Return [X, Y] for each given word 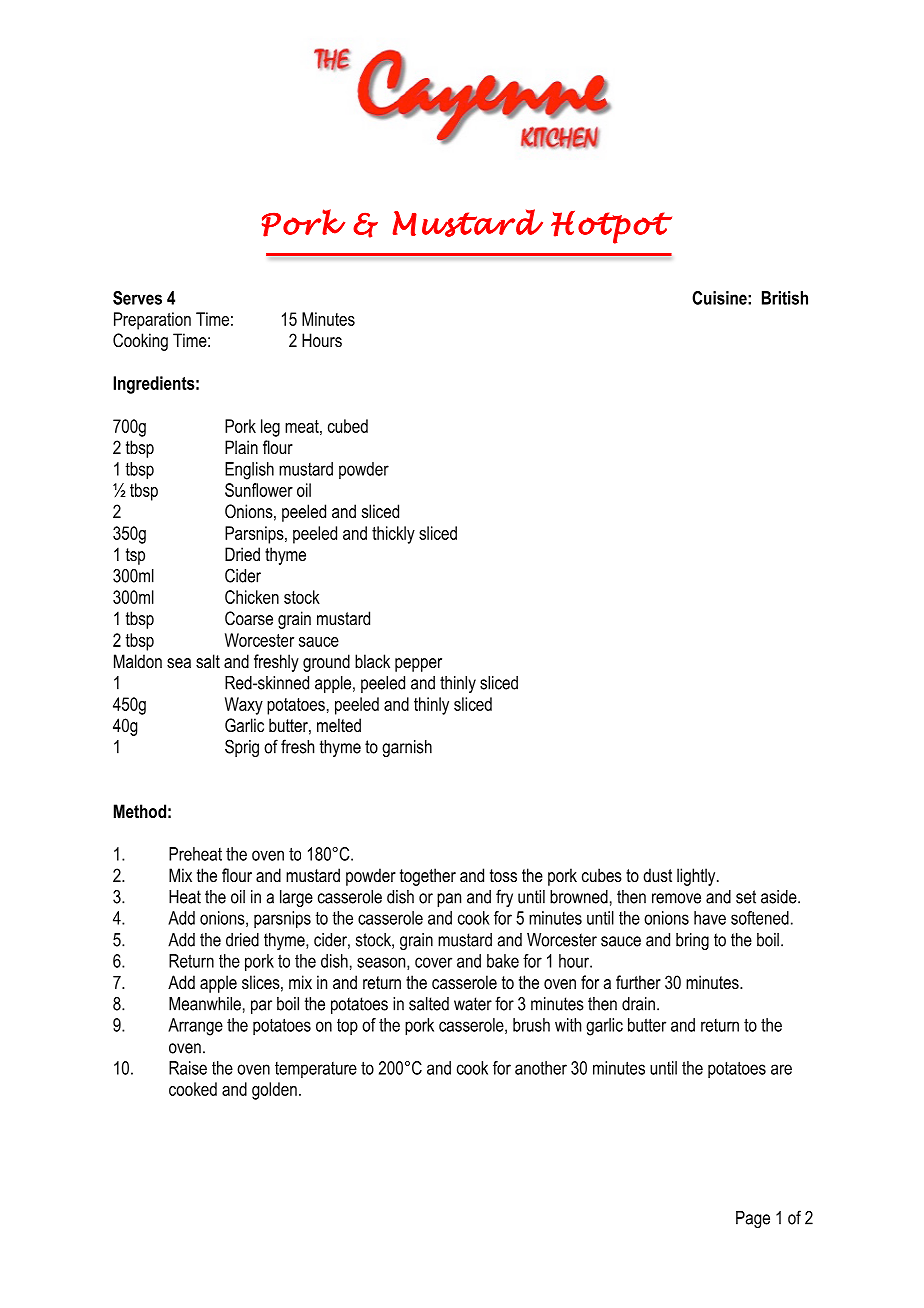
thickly [393, 535]
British [785, 298]
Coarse [249, 618]
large [296, 898]
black [372, 661]
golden [274, 1091]
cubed [348, 426]
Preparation [152, 321]
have [710, 918]
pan [449, 900]
